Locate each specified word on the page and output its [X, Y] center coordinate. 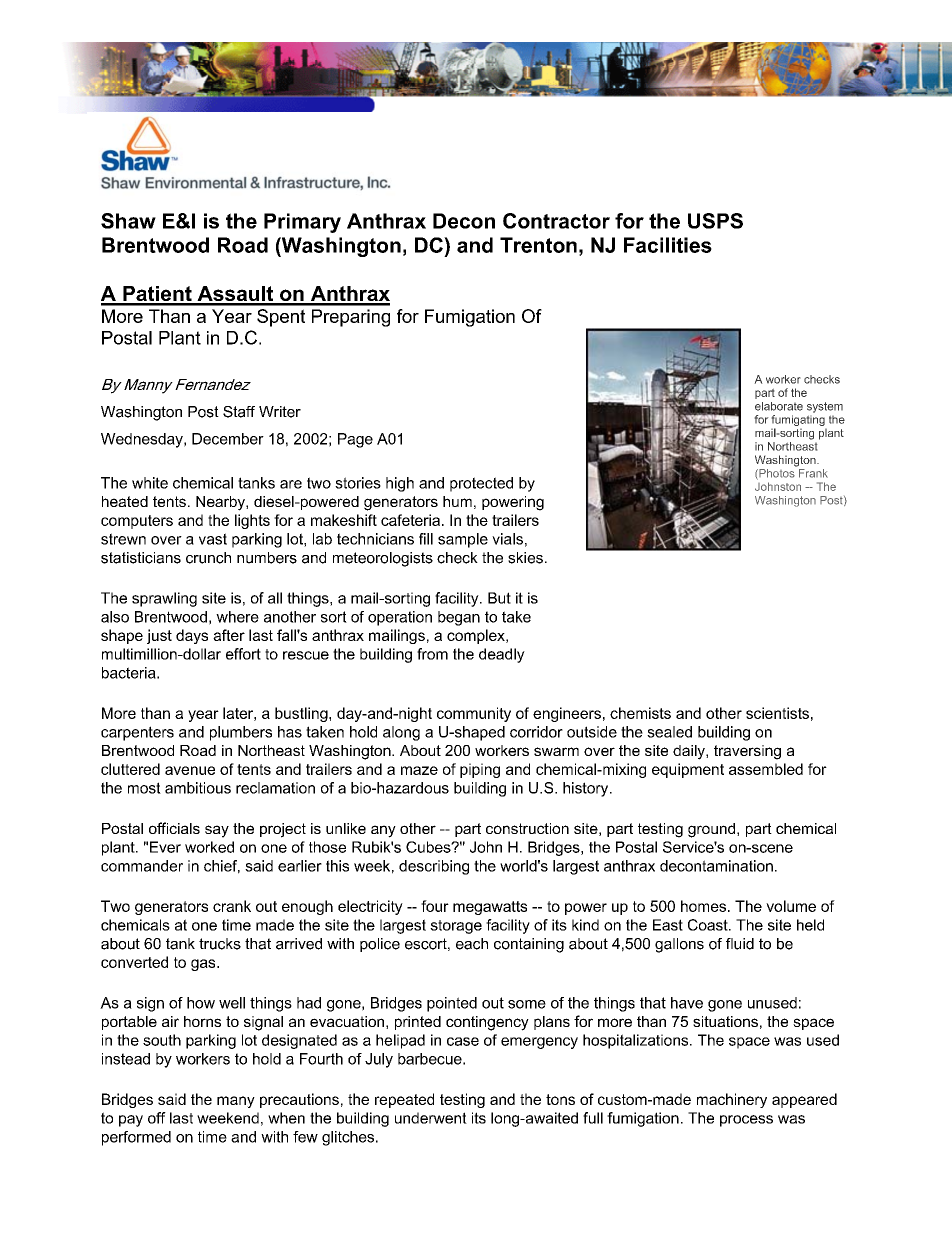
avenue [190, 770]
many [236, 1102]
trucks [220, 944]
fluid [740, 944]
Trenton [538, 245]
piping [480, 770]
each [472, 944]
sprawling [164, 599]
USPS [715, 221]
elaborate [779, 406]
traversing [747, 752]
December [228, 439]
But [499, 598]
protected [481, 484]
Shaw [128, 221]
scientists [777, 713]
